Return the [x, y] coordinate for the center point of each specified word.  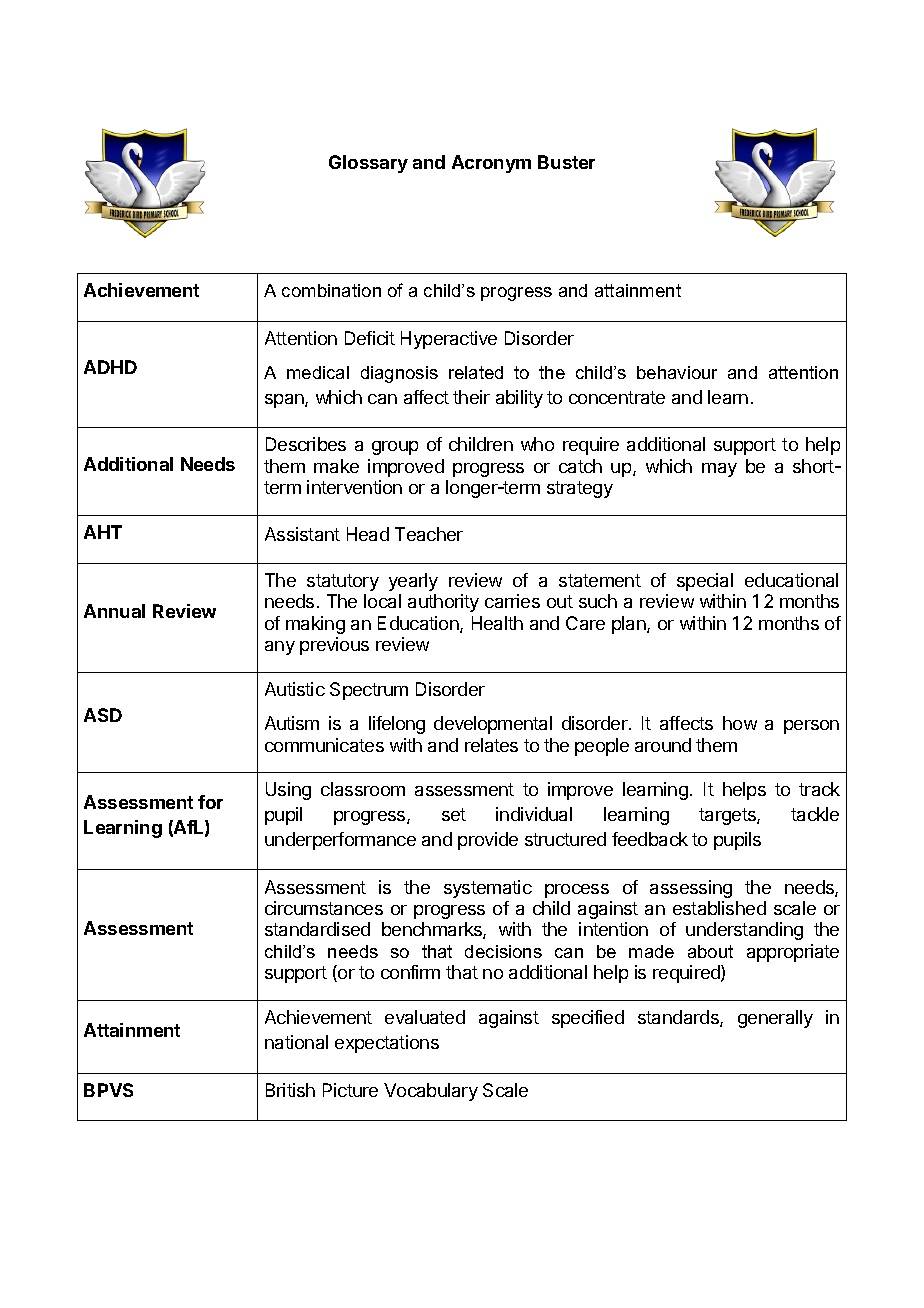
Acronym [491, 164]
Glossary [368, 164]
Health [497, 623]
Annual [114, 611]
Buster [566, 162]
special [705, 582]
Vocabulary [431, 1092]
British [290, 1090]
